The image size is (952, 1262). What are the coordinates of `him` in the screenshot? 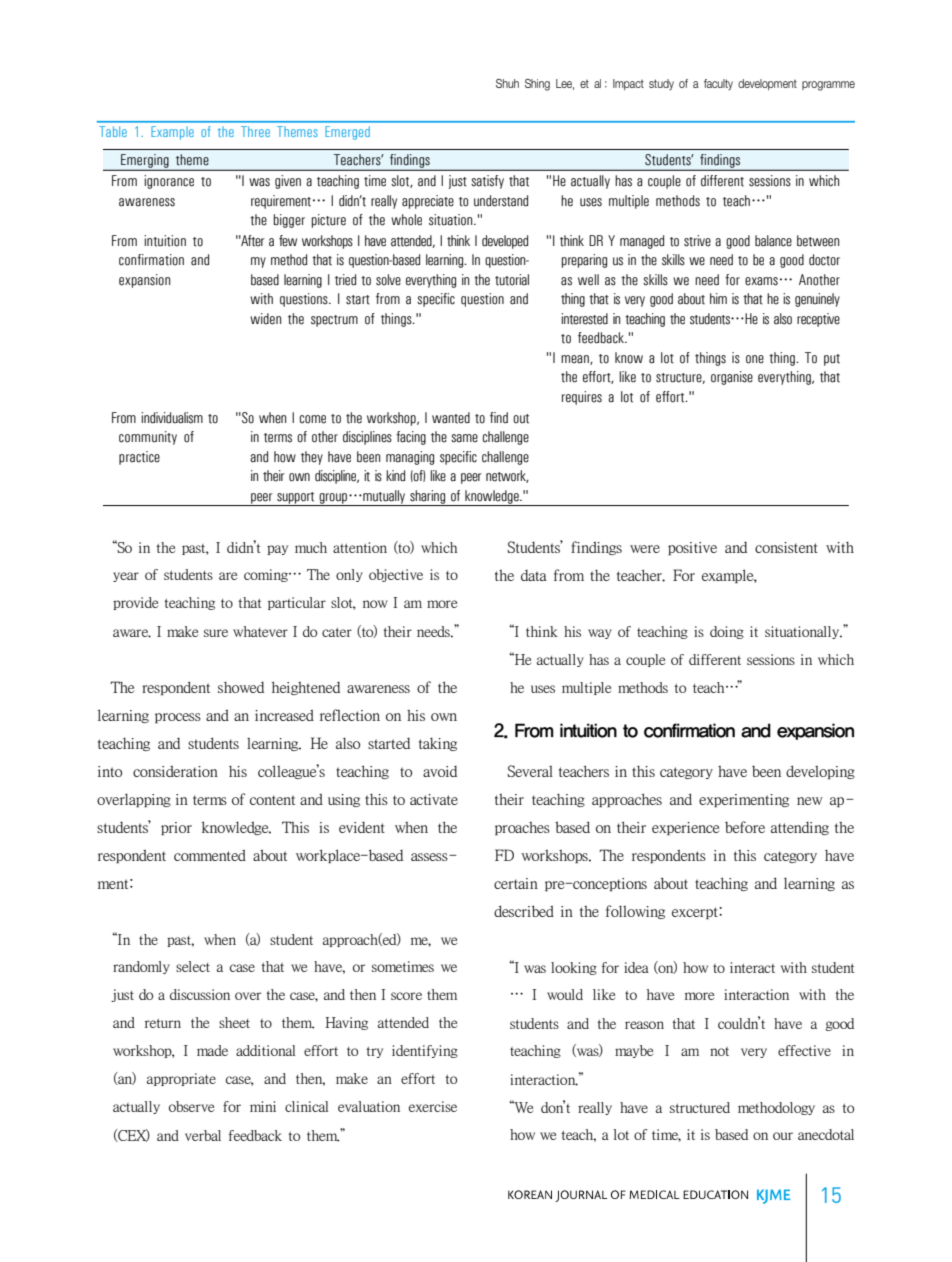 It's located at (718, 298).
